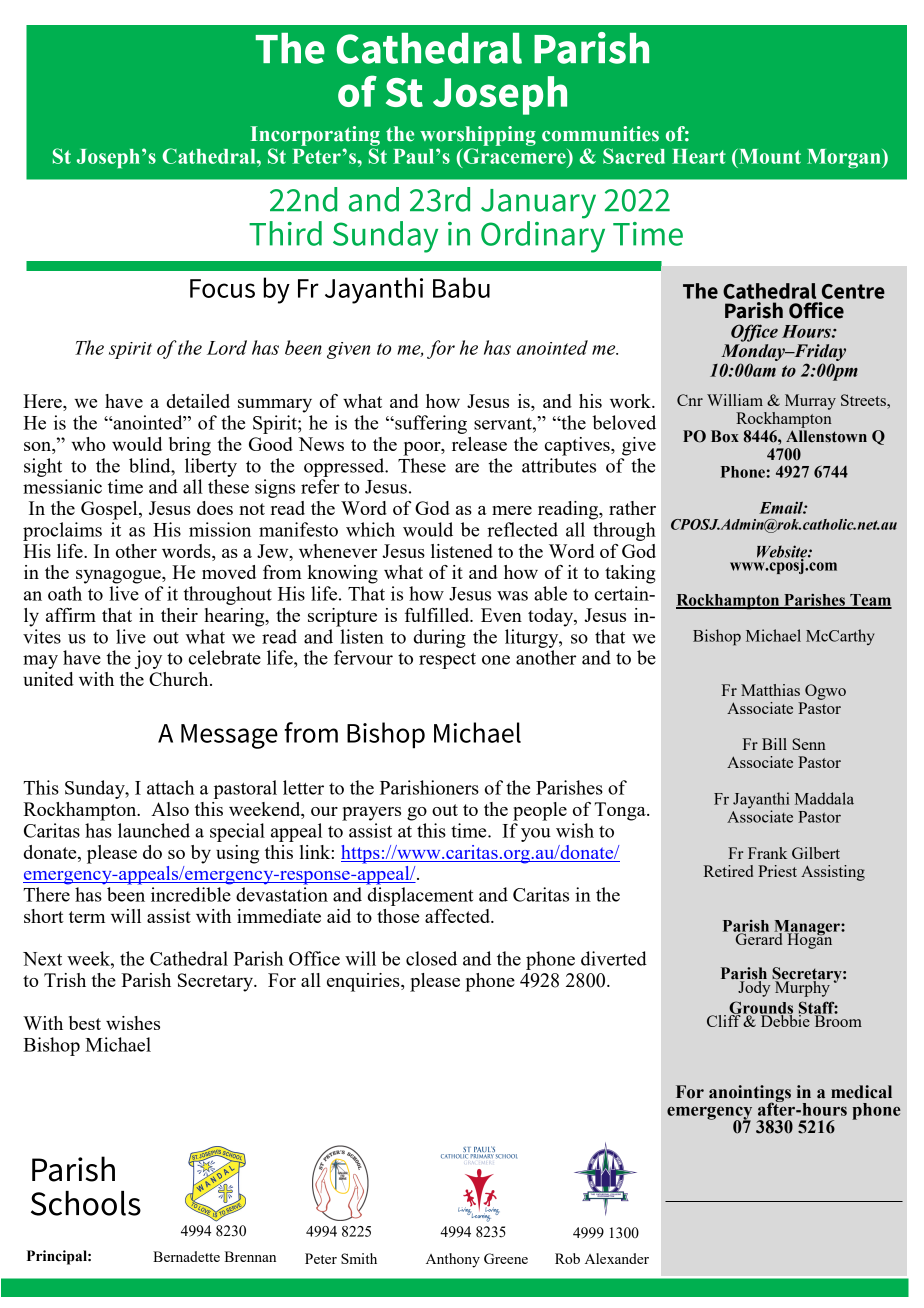  I want to click on Bernadette, so click(186, 1256).
